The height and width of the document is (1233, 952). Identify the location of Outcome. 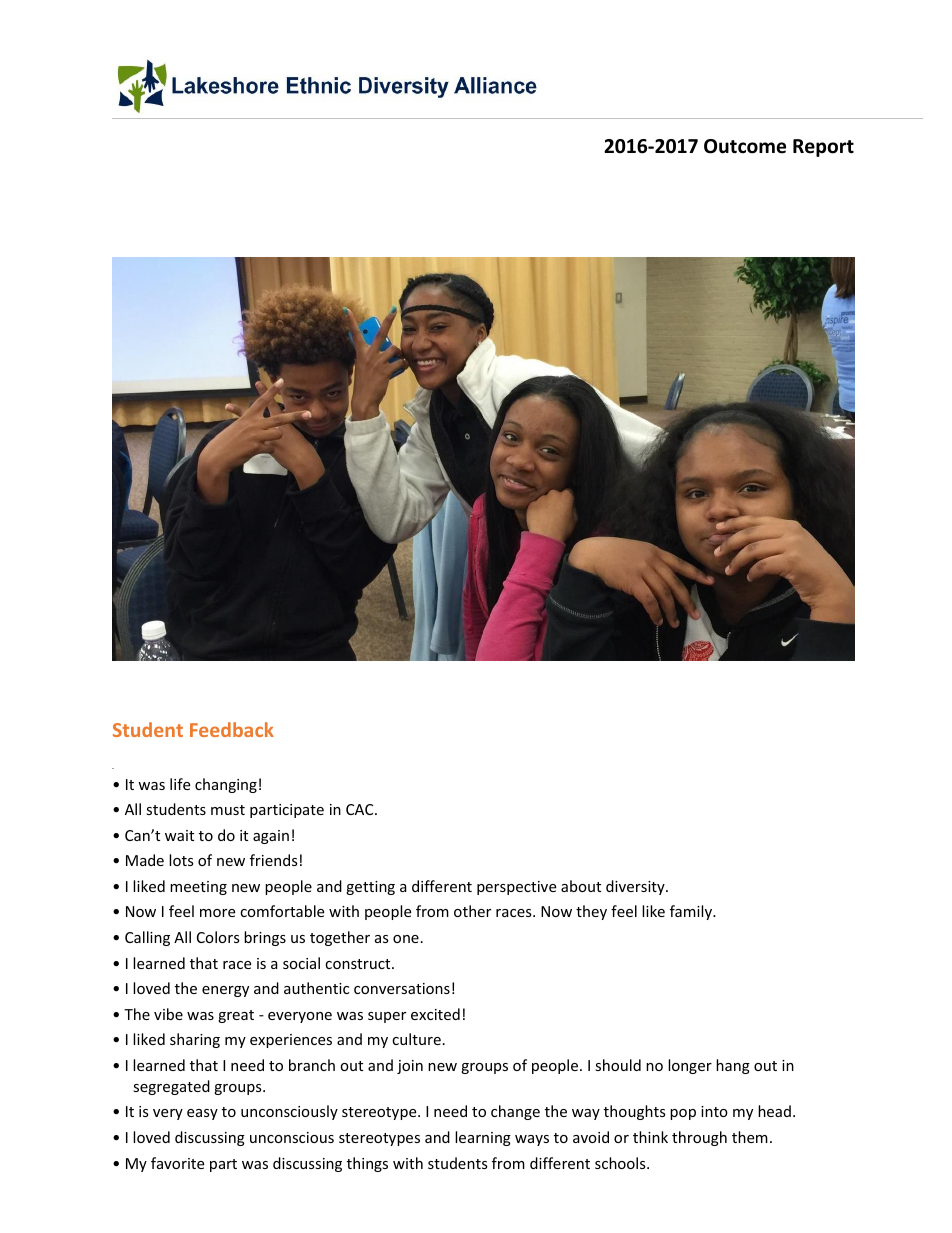
(745, 146).
